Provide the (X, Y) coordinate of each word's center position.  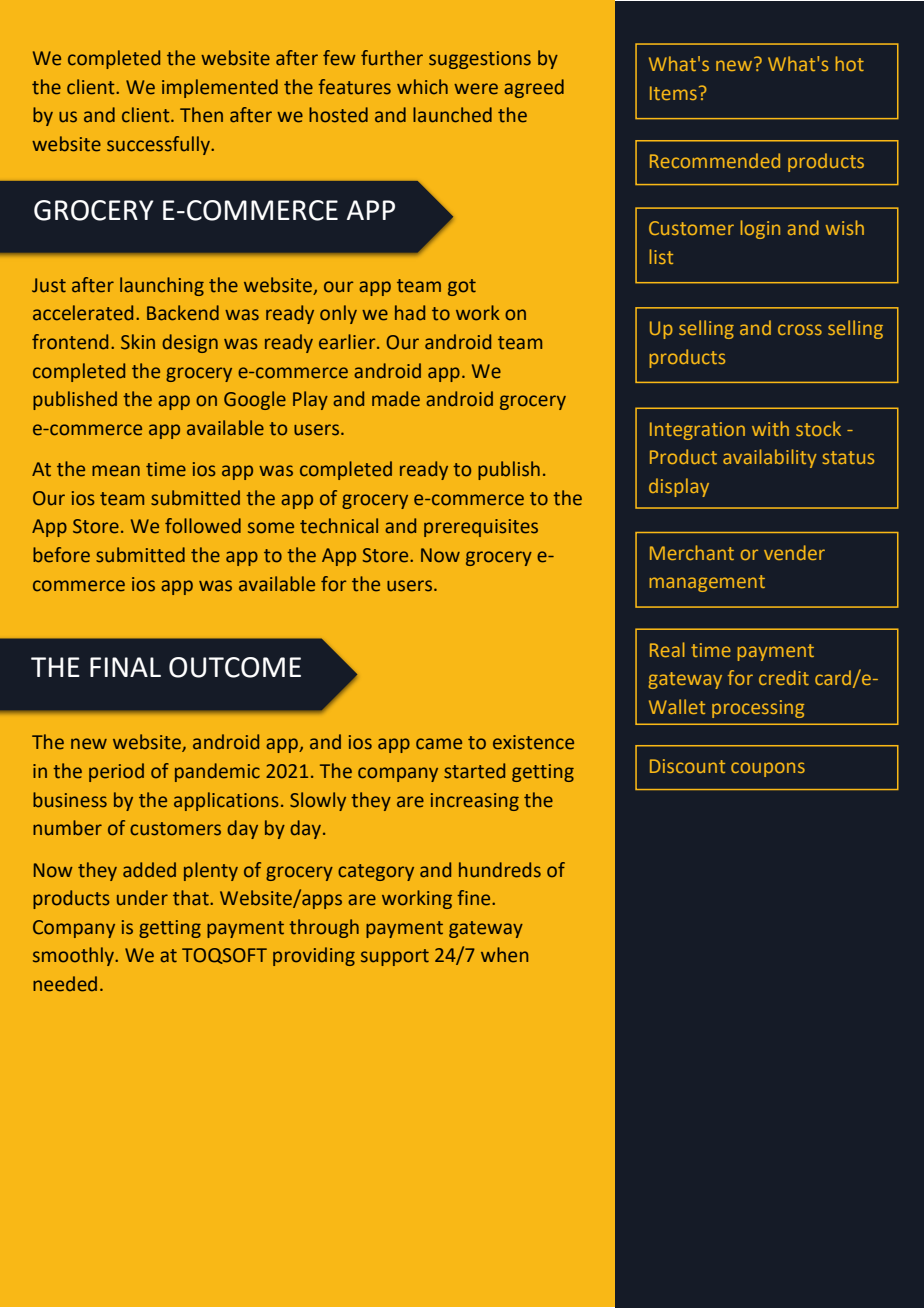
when (504, 955)
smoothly (75, 956)
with (770, 428)
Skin (138, 342)
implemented (220, 88)
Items (673, 93)
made (396, 399)
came (439, 744)
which (422, 87)
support (395, 957)
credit (784, 677)
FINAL (125, 667)
